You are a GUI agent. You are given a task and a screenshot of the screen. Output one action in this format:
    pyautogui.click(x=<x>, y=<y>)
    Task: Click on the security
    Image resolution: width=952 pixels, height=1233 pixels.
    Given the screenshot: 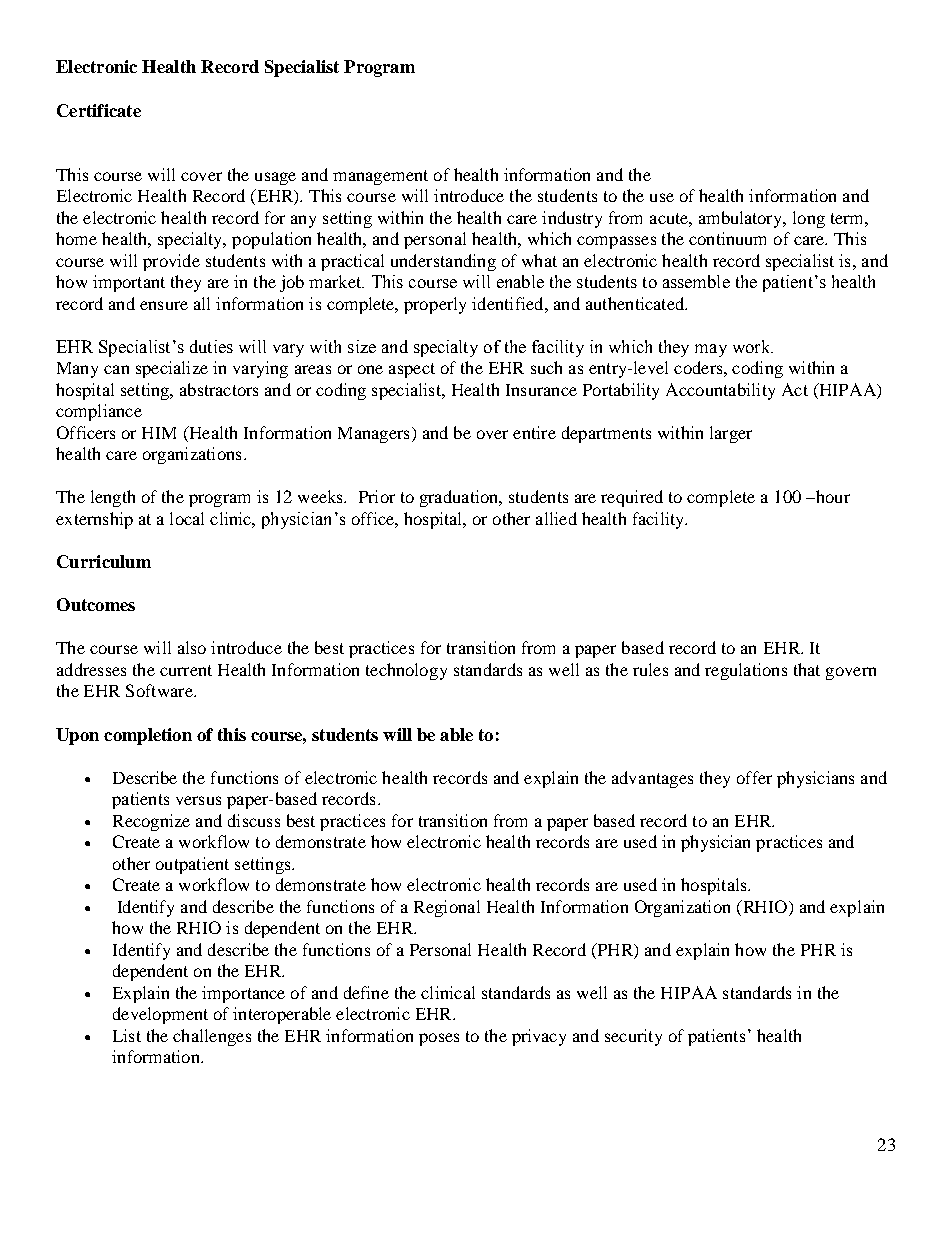 What is the action you would take?
    pyautogui.click(x=633, y=1037)
